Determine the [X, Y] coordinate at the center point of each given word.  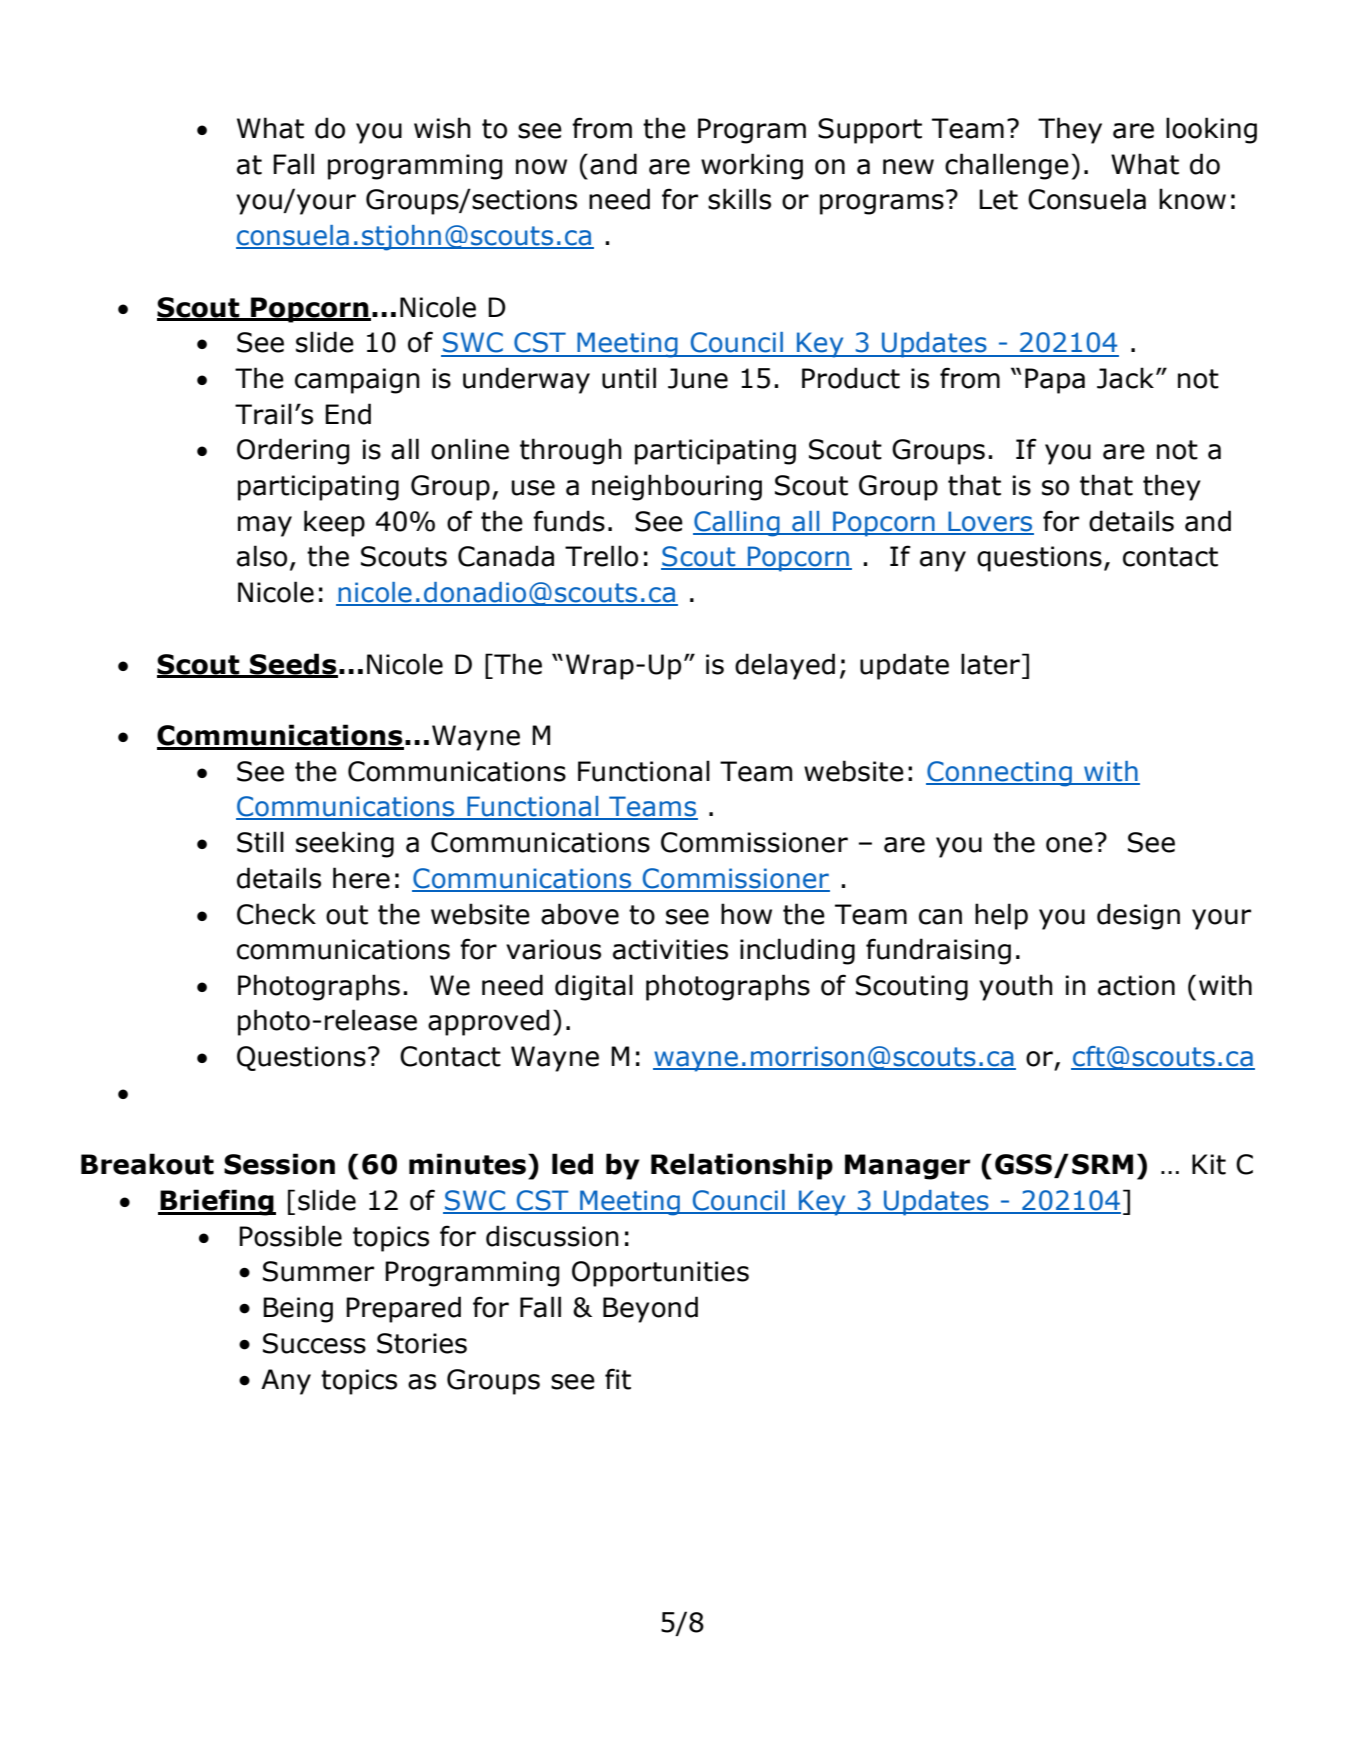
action [1136, 985]
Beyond [650, 1309]
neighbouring [677, 487]
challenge [1007, 166]
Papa [1055, 381]
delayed [785, 666]
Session [279, 1164]
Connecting [1000, 774]
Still [260, 842]
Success [314, 1343]
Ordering [293, 451]
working [752, 166]
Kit [1209, 1164]
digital [594, 987]
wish [442, 128]
